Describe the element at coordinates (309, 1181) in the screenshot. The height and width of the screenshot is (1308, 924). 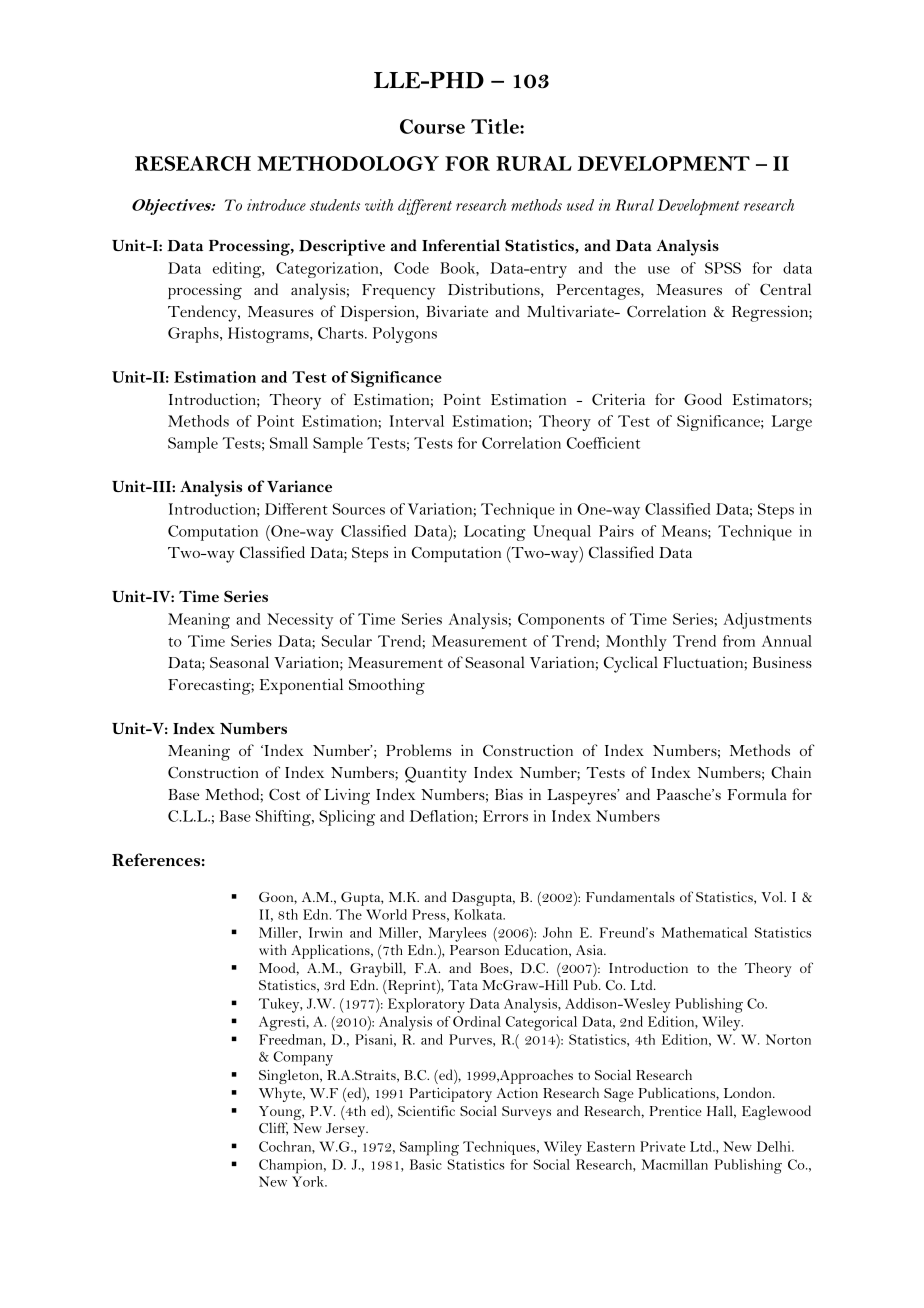
I see `York` at that location.
